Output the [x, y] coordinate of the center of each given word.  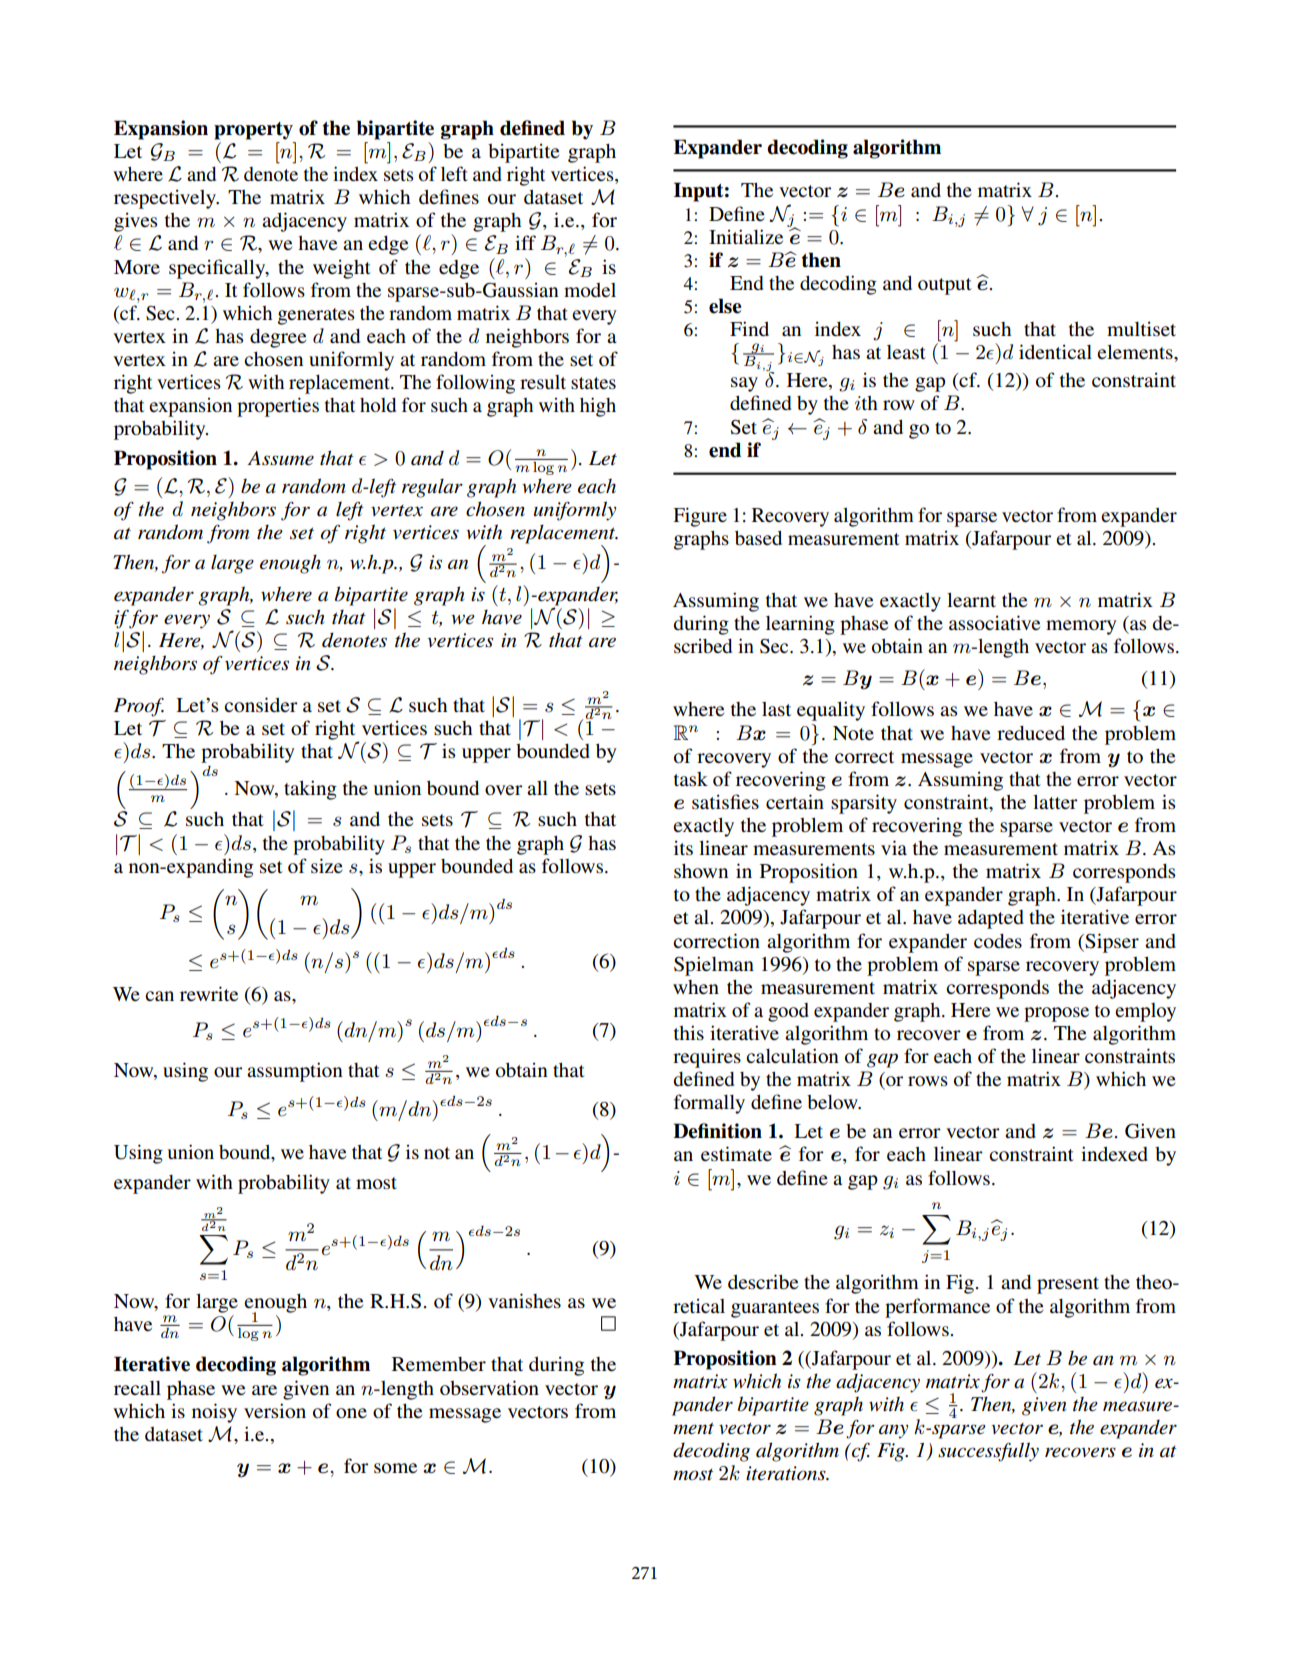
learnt [971, 599]
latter [1055, 801]
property [253, 131]
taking [310, 790]
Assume [280, 458]
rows [928, 1081]
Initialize [746, 236]
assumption [295, 1072]
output [944, 286]
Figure [700, 517]
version [275, 1410]
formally [709, 1104]
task [691, 779]
